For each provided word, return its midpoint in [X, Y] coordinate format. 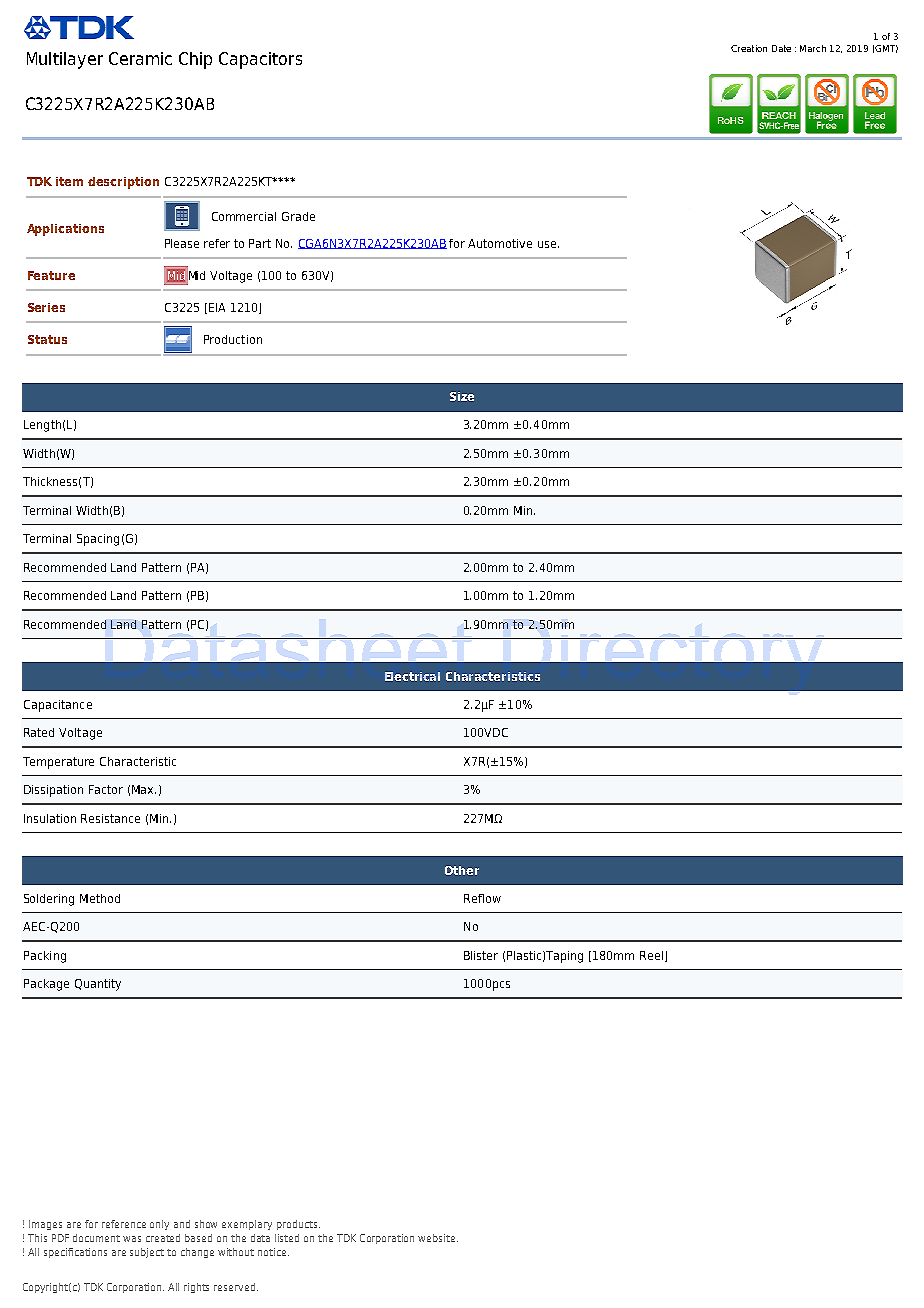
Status [47, 339]
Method [100, 898]
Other [462, 870]
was [132, 1239]
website [438, 1238]
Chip [195, 60]
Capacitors [260, 60]
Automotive [500, 243]
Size [462, 396]
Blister [481, 955]
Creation [749, 48]
